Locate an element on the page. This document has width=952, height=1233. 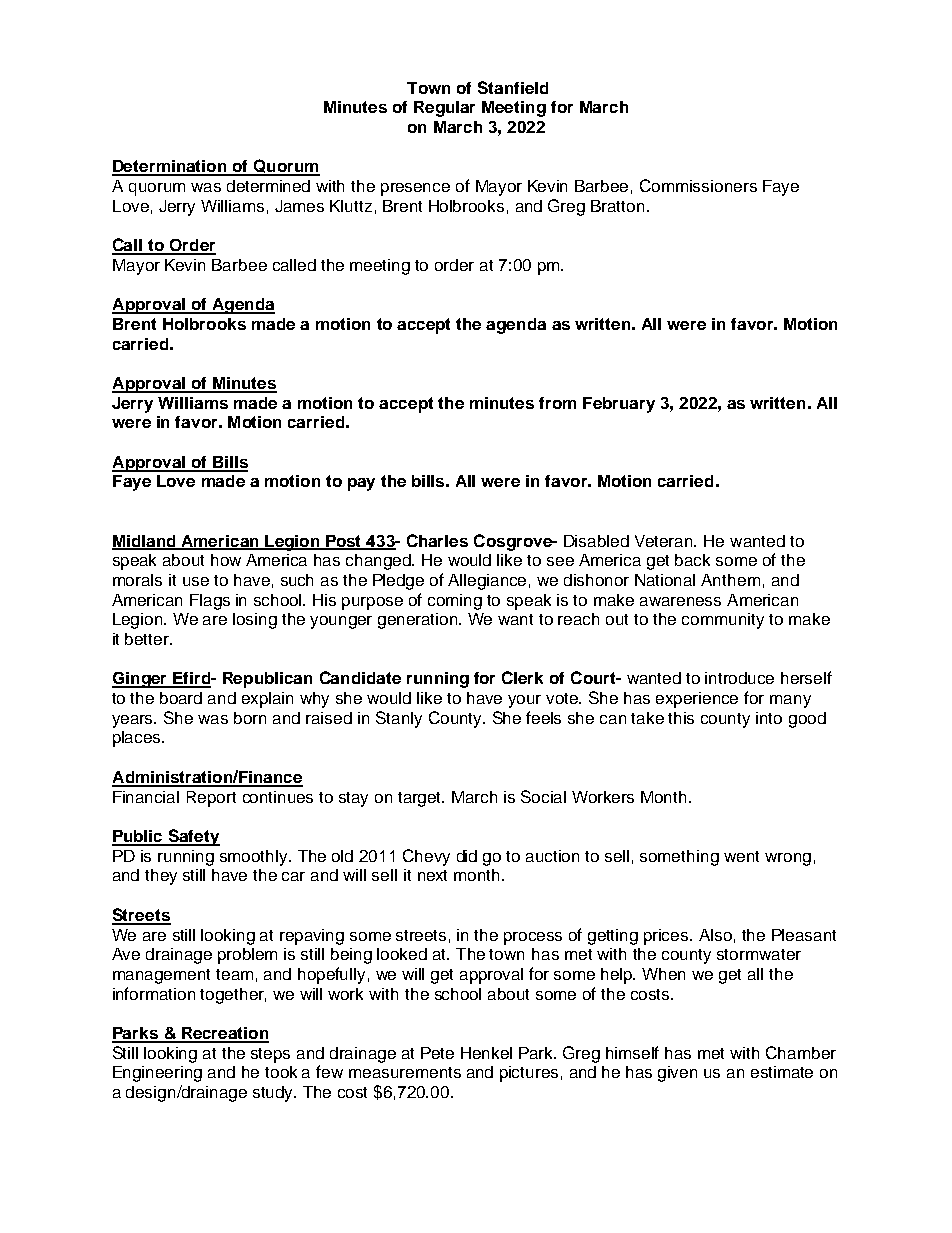
from is located at coordinates (557, 403).
